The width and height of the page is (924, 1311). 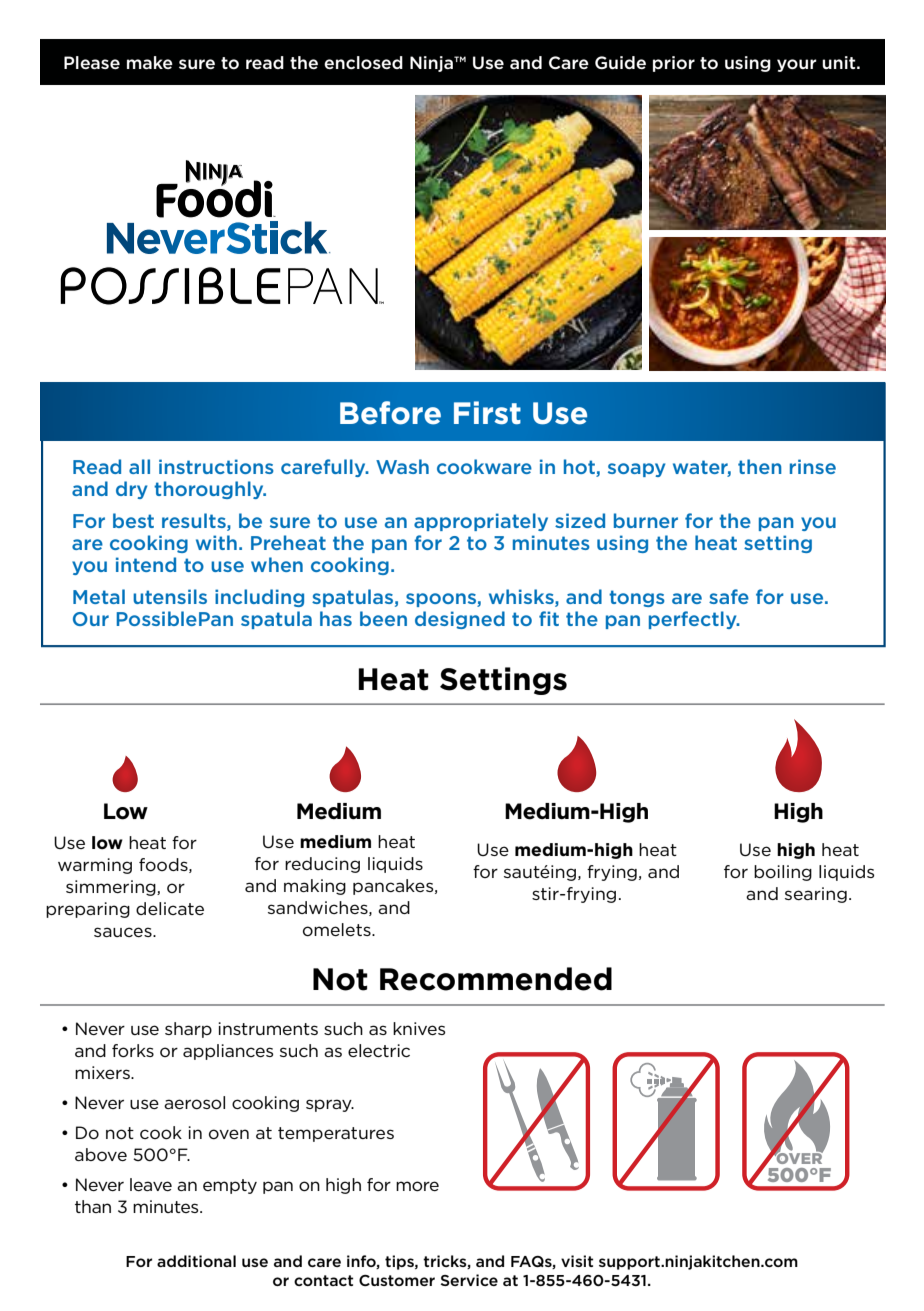 I want to click on enclosed, so click(x=363, y=63).
